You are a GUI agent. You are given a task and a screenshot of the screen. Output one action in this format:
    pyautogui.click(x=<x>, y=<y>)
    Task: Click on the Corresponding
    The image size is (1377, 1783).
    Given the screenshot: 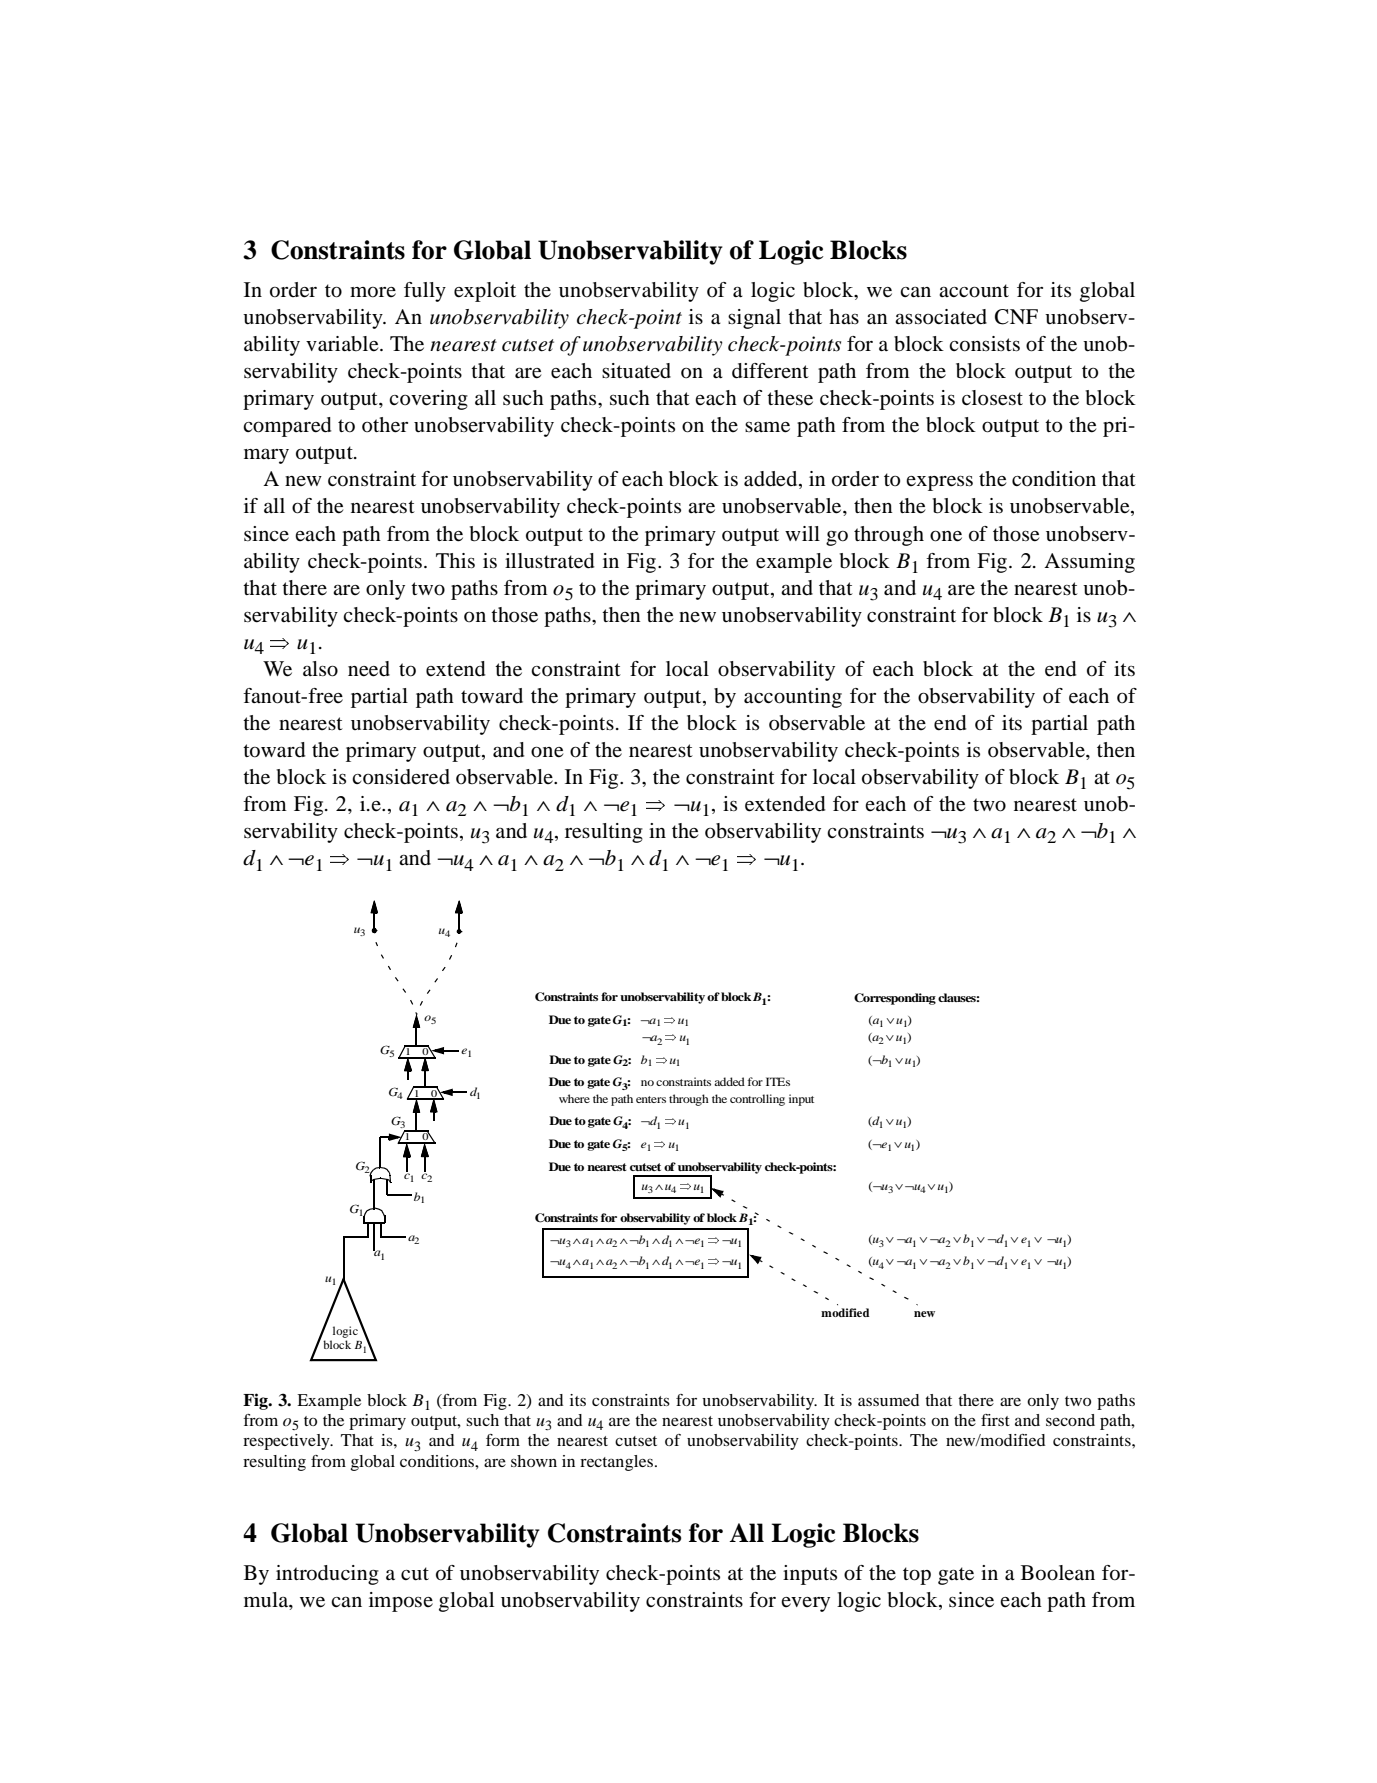 What is the action you would take?
    pyautogui.click(x=895, y=999)
